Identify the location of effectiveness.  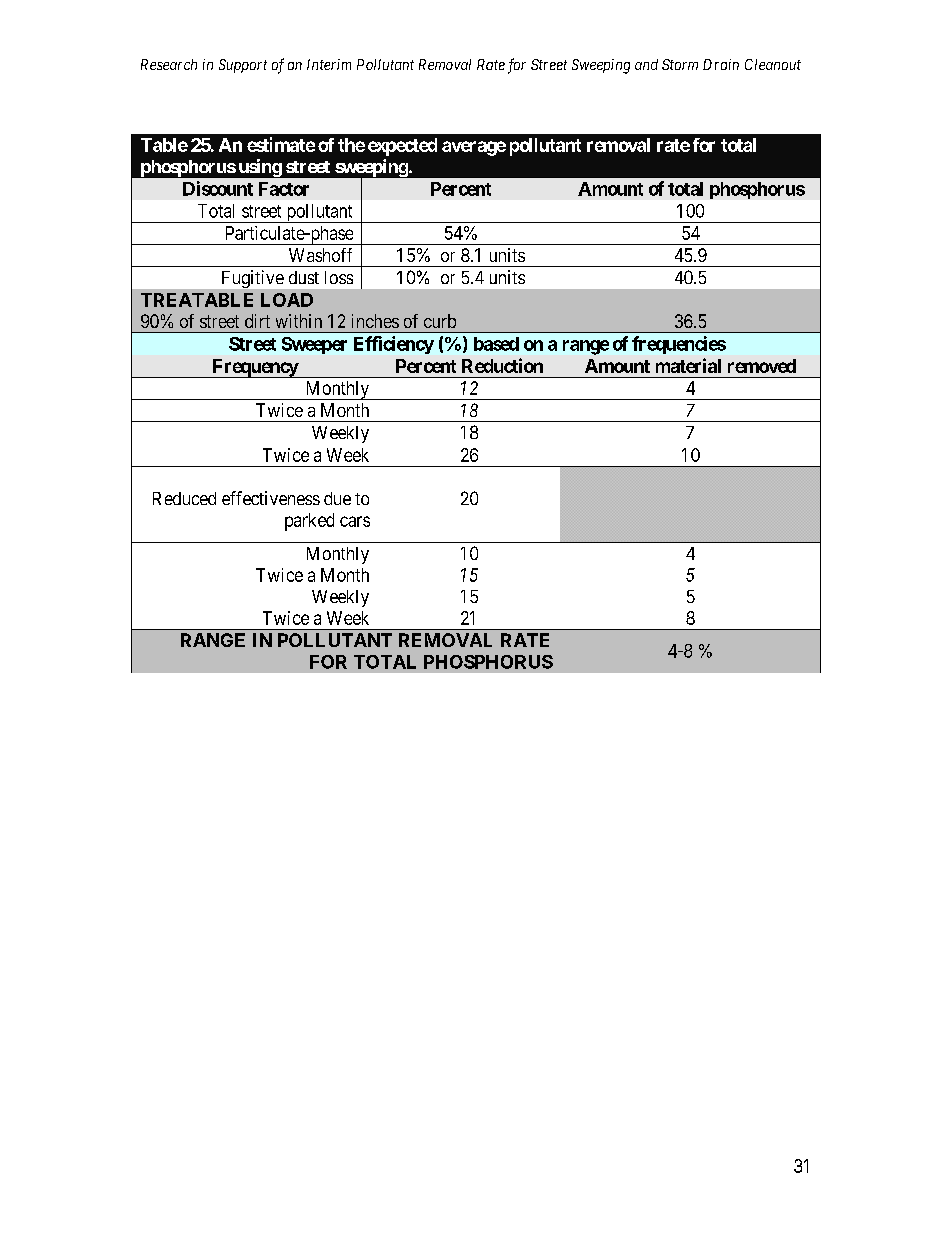
(271, 498).
